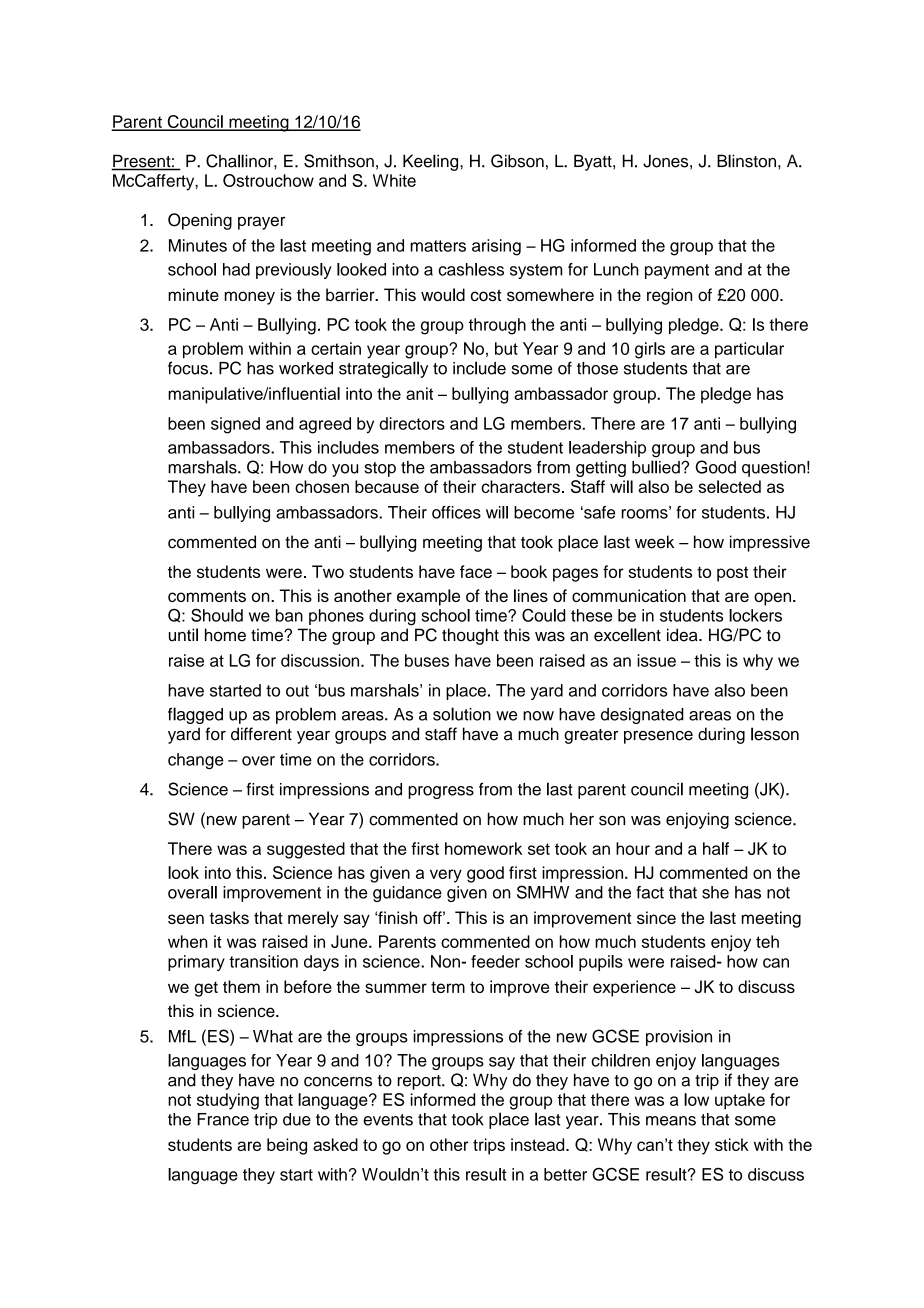  What do you see at coordinates (297, 691) in the screenshot?
I see `out` at bounding box center [297, 691].
